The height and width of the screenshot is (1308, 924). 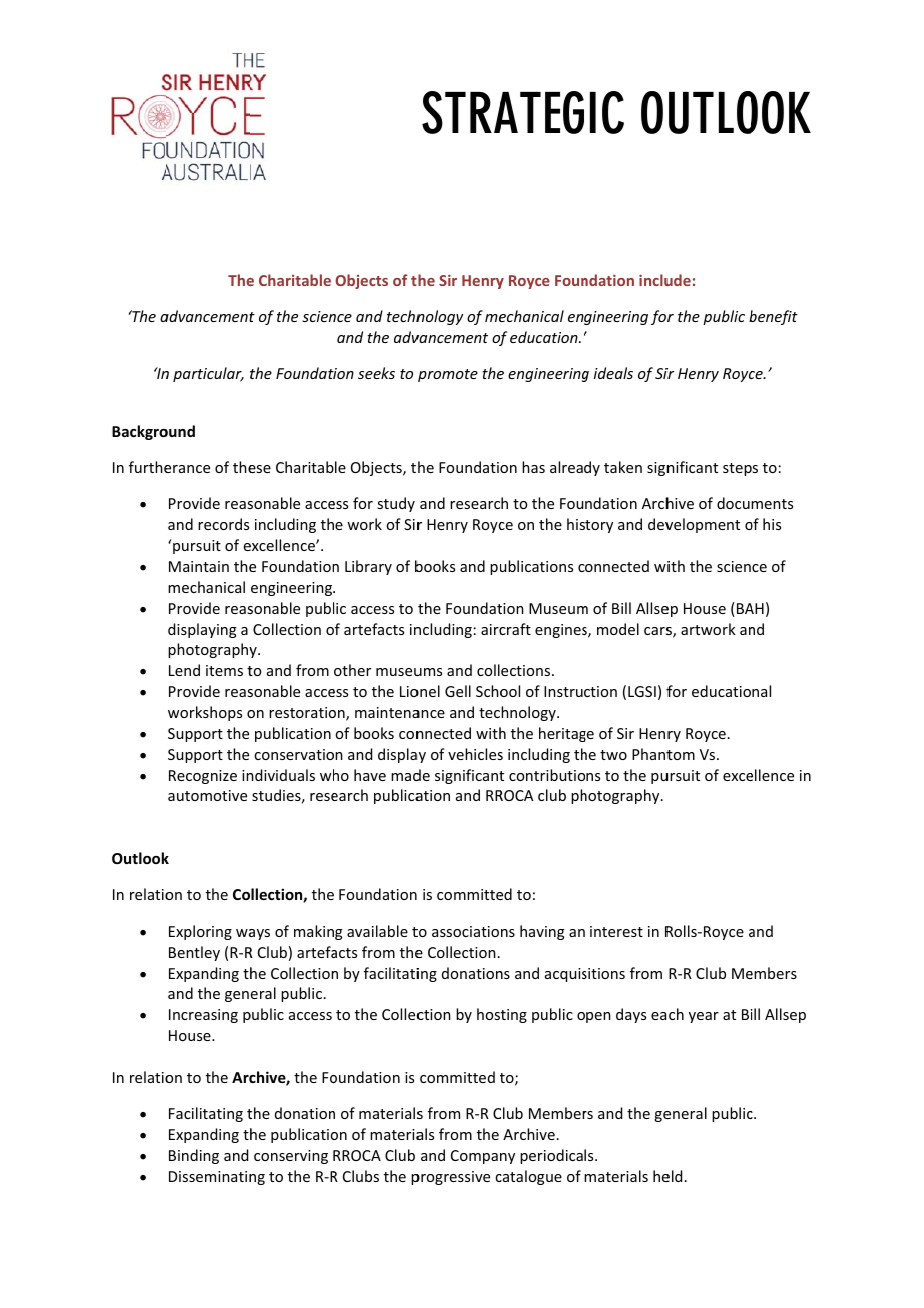 I want to click on interest, so click(x=616, y=931).
